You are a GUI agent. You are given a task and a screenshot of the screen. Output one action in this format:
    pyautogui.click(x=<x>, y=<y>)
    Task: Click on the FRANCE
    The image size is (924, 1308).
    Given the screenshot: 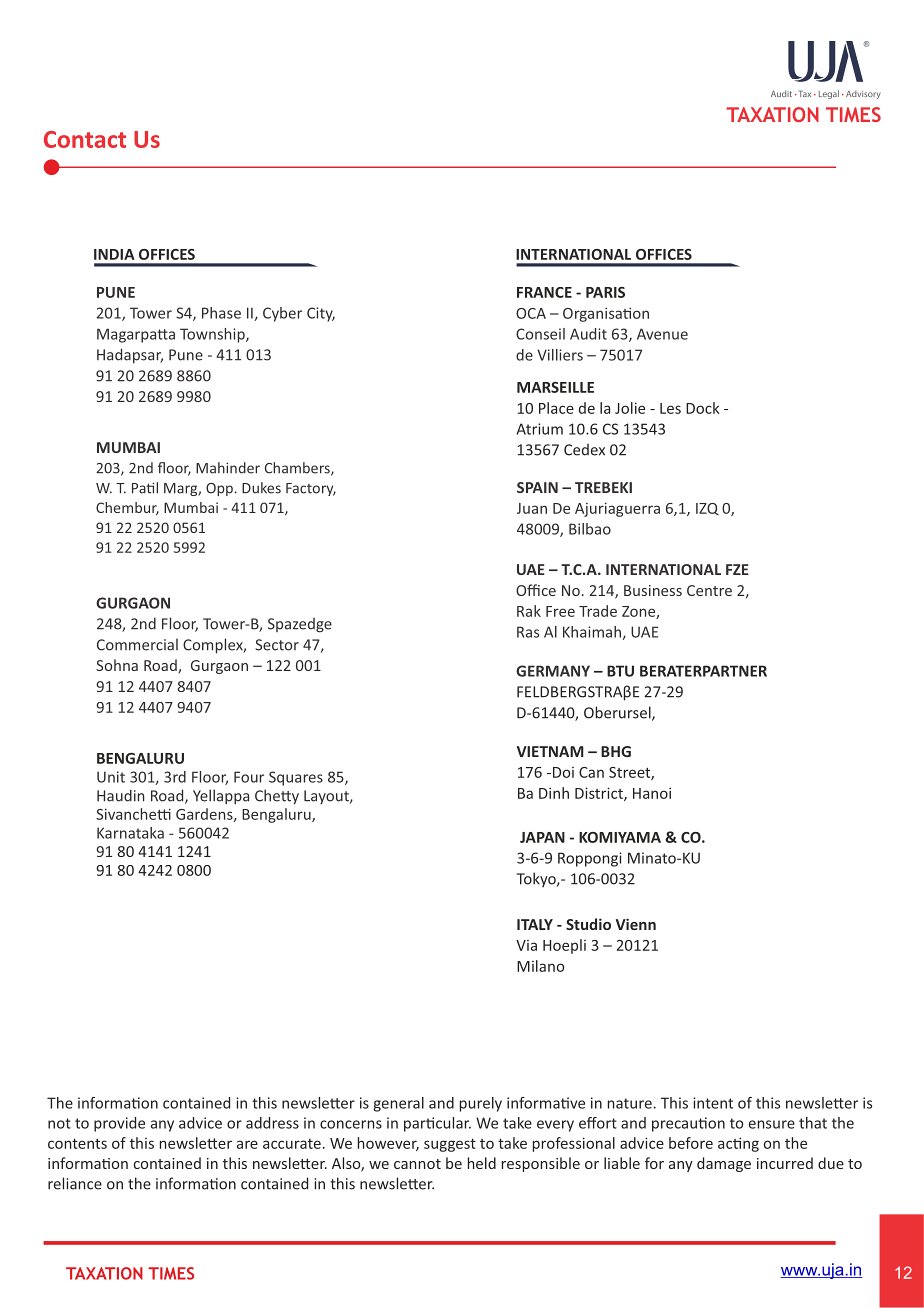 What is the action you would take?
    pyautogui.click(x=544, y=292)
